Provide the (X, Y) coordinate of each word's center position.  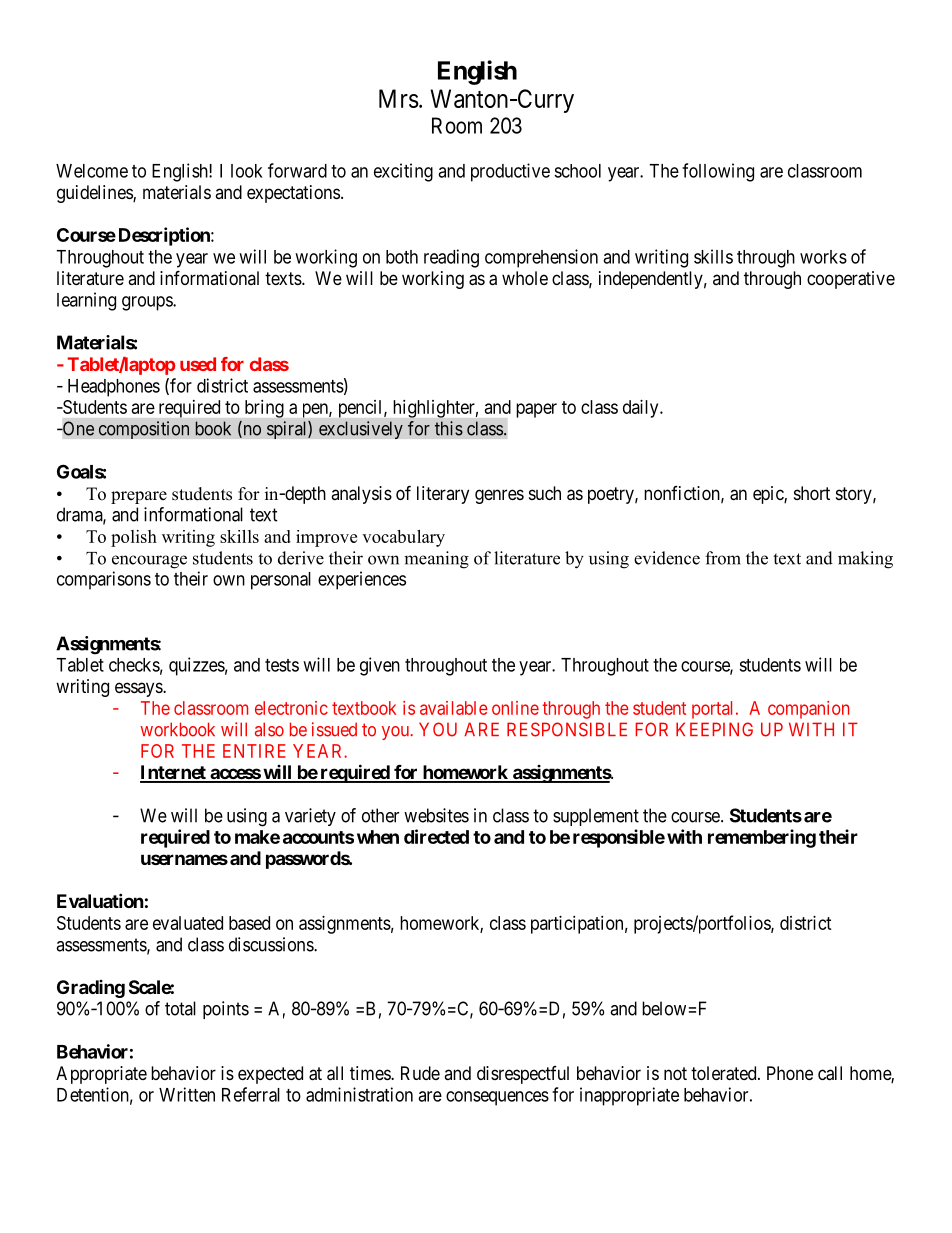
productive (510, 172)
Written (187, 1094)
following (718, 172)
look (247, 171)
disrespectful (523, 1075)
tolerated (725, 1073)
